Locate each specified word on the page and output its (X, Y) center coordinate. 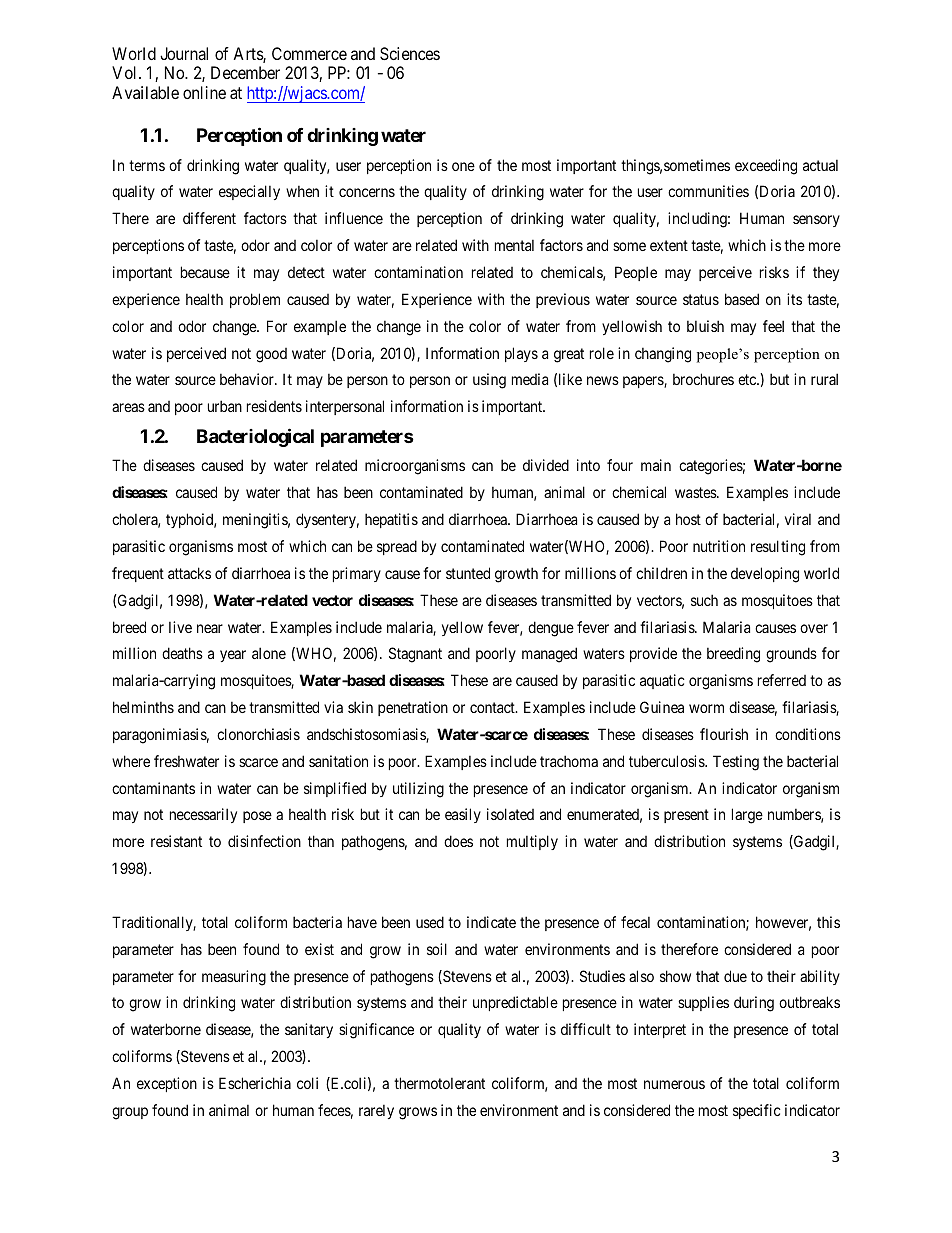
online (204, 92)
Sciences (410, 53)
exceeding (766, 167)
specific (757, 1111)
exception (167, 1084)
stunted (468, 573)
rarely (376, 1111)
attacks (189, 573)
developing (765, 575)
